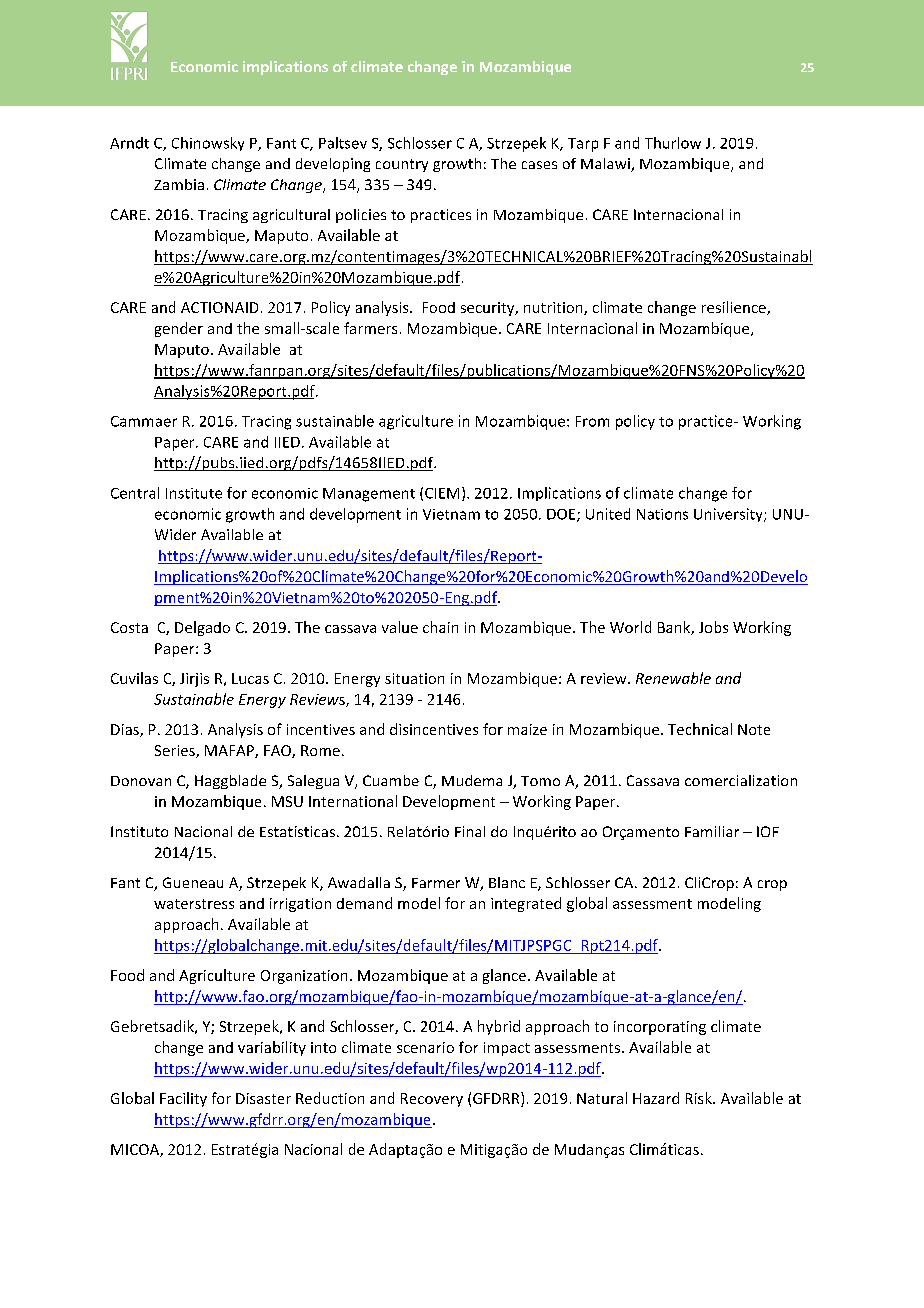  Describe the element at coordinates (470, 831) in the image. I see `Final` at that location.
